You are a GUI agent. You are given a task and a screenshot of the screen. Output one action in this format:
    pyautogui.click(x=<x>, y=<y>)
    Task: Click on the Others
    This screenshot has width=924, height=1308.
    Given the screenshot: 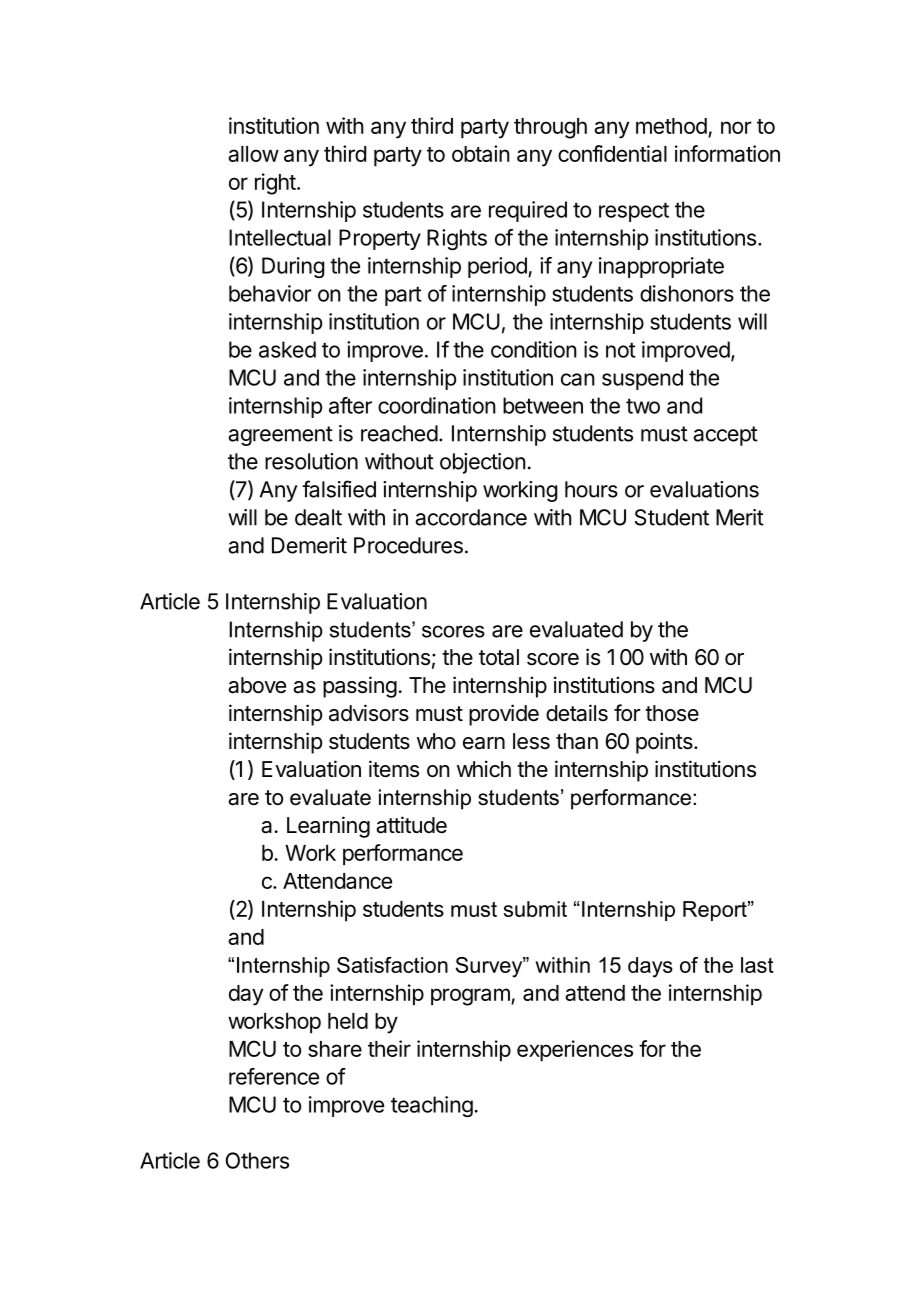 What is the action you would take?
    pyautogui.click(x=257, y=1160)
